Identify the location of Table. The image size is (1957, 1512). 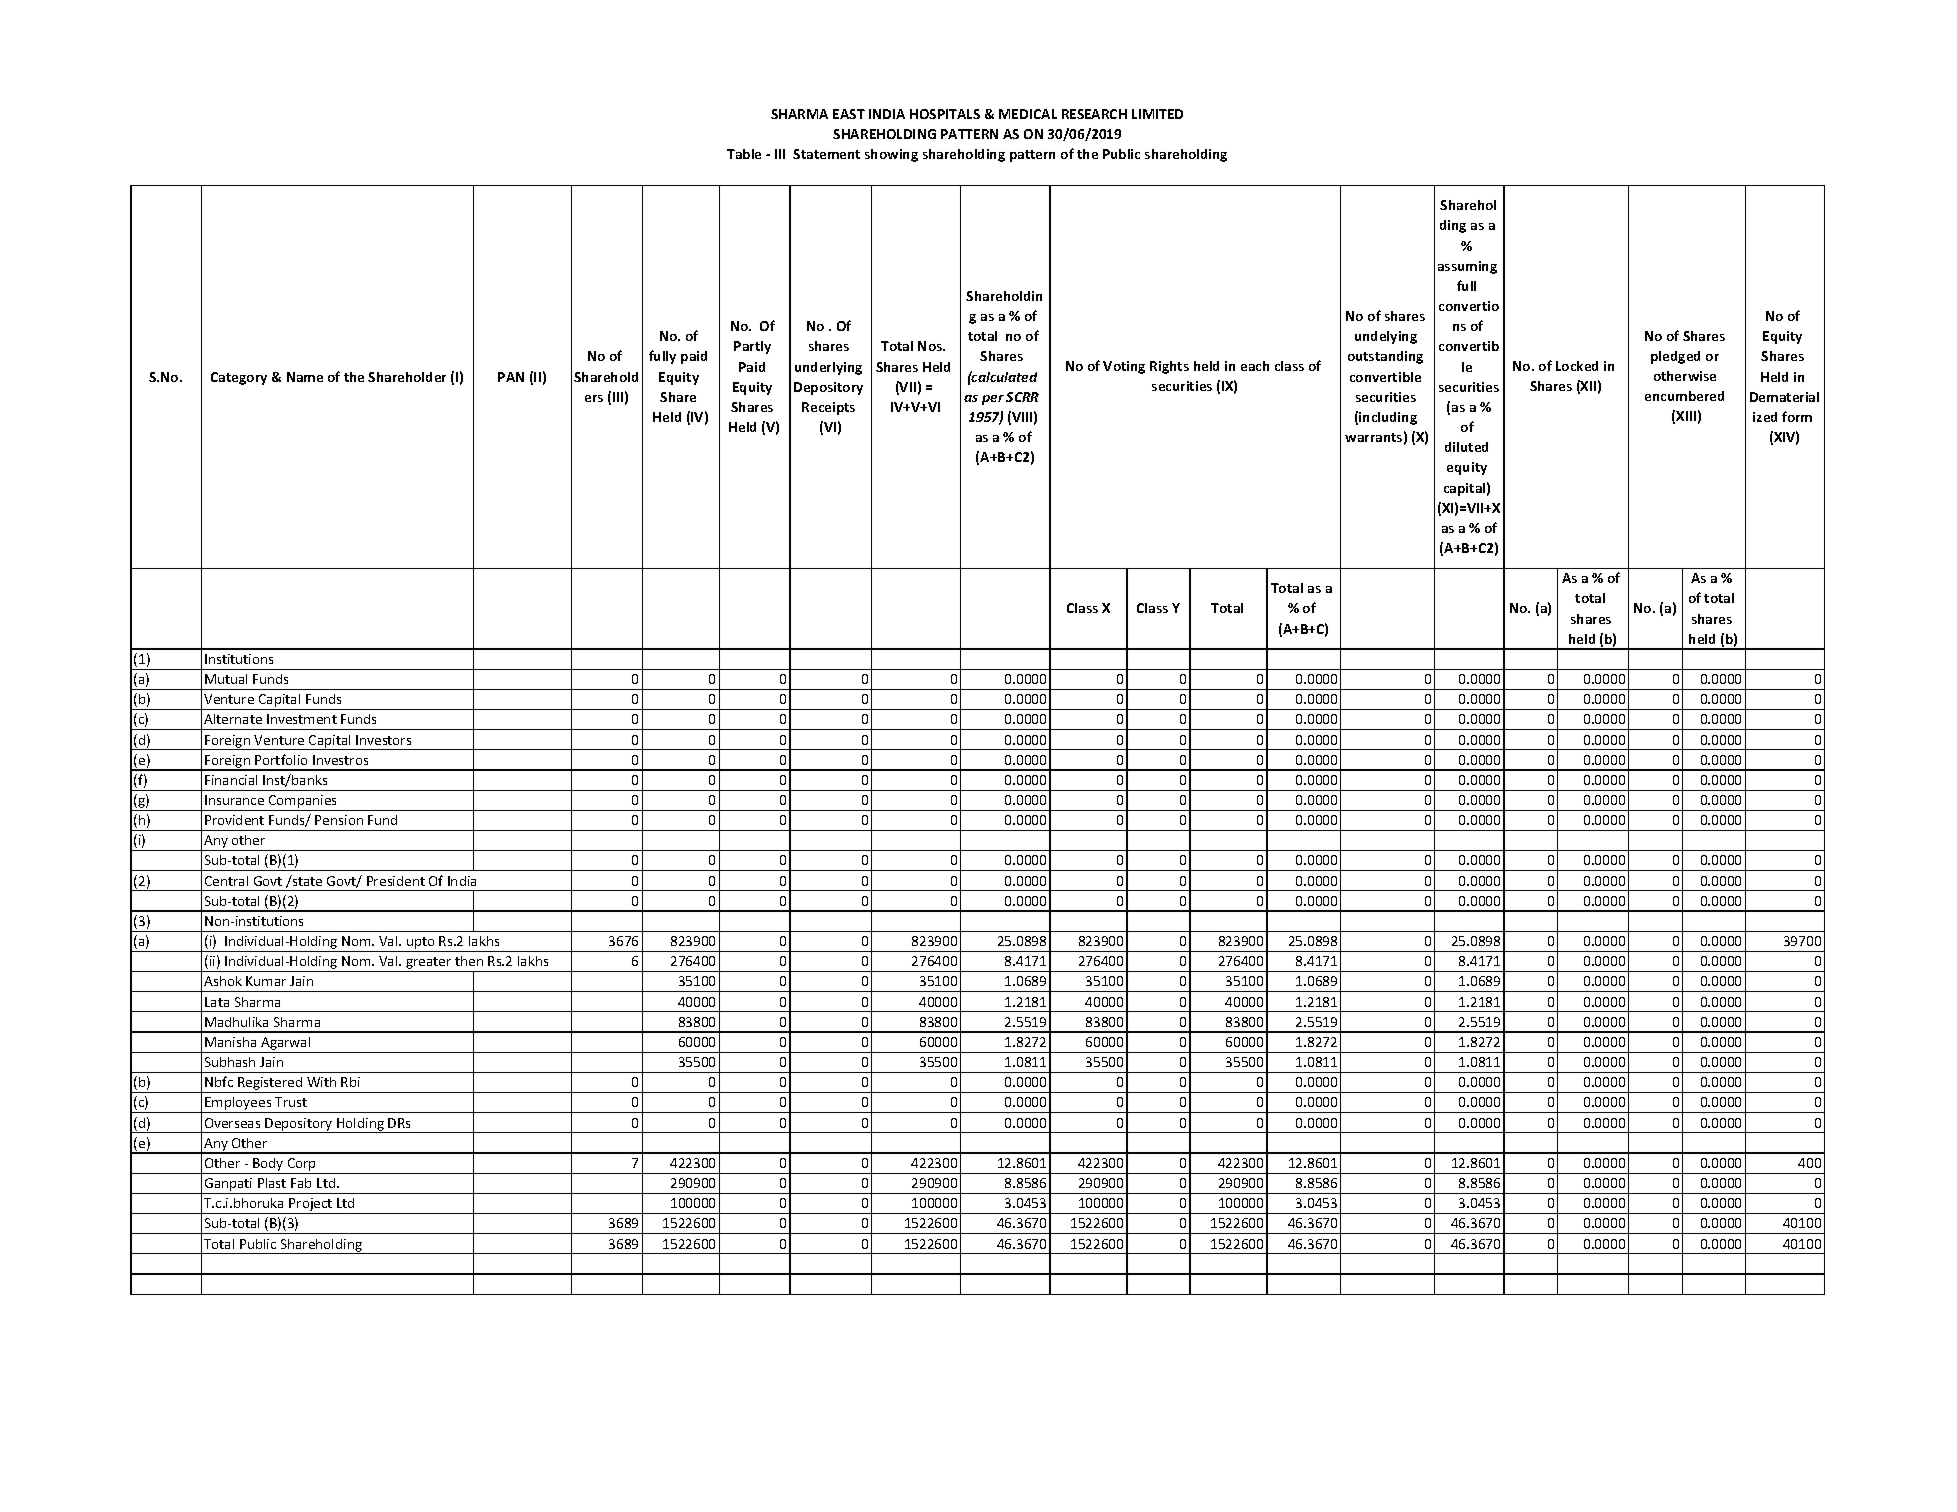
(744, 154).
